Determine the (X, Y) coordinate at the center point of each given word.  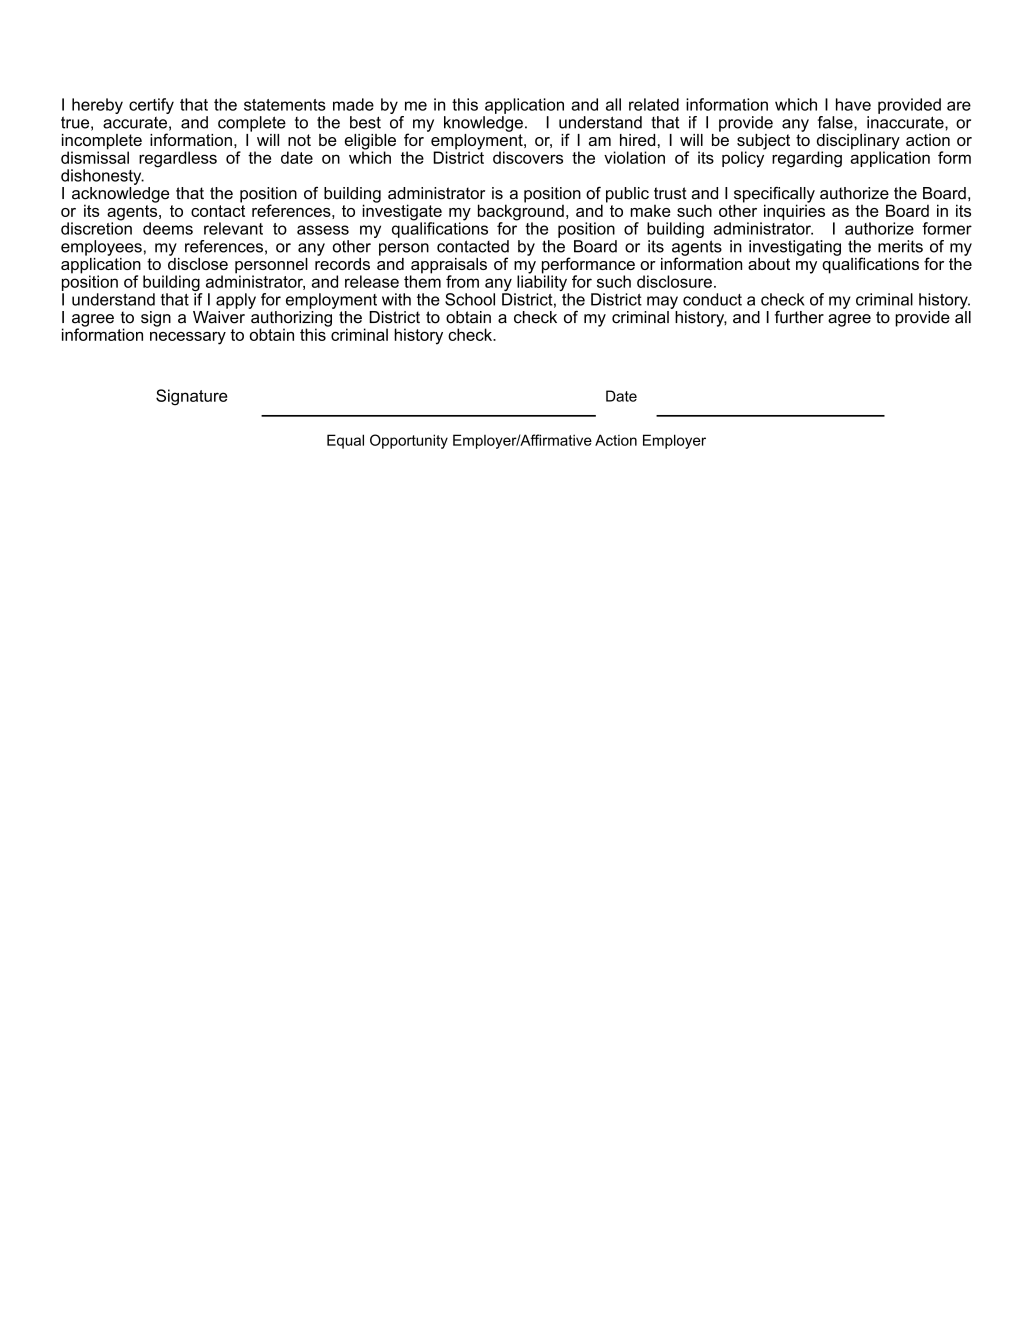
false (836, 122)
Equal (345, 441)
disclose (198, 262)
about (769, 264)
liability (542, 283)
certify (151, 107)
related (654, 104)
